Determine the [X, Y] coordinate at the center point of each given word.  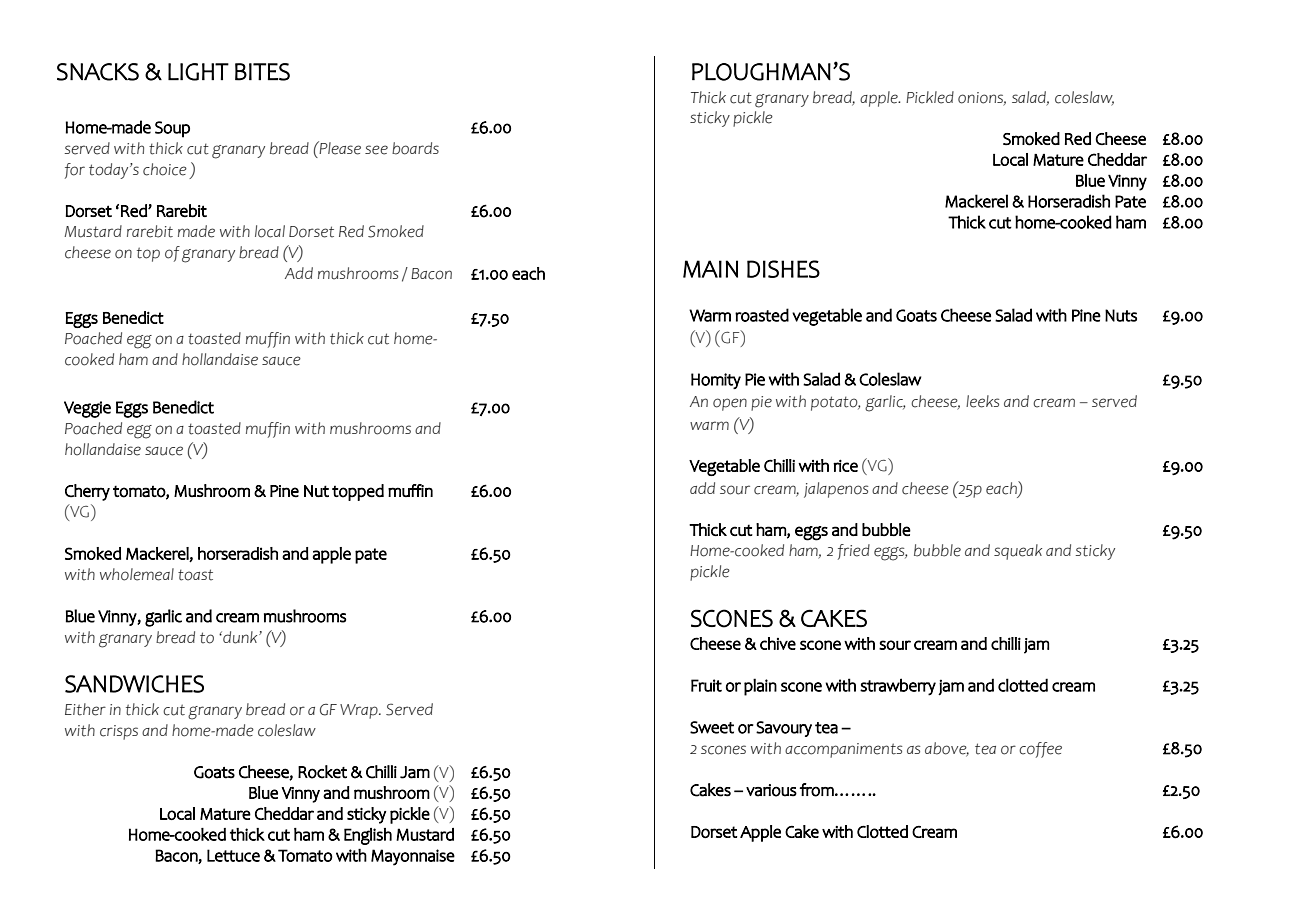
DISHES [783, 269]
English [368, 836]
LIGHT [198, 72]
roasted [762, 315]
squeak [1018, 552]
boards [415, 148]
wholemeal [137, 574]
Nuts [1121, 315]
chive [778, 643]
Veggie [87, 409]
